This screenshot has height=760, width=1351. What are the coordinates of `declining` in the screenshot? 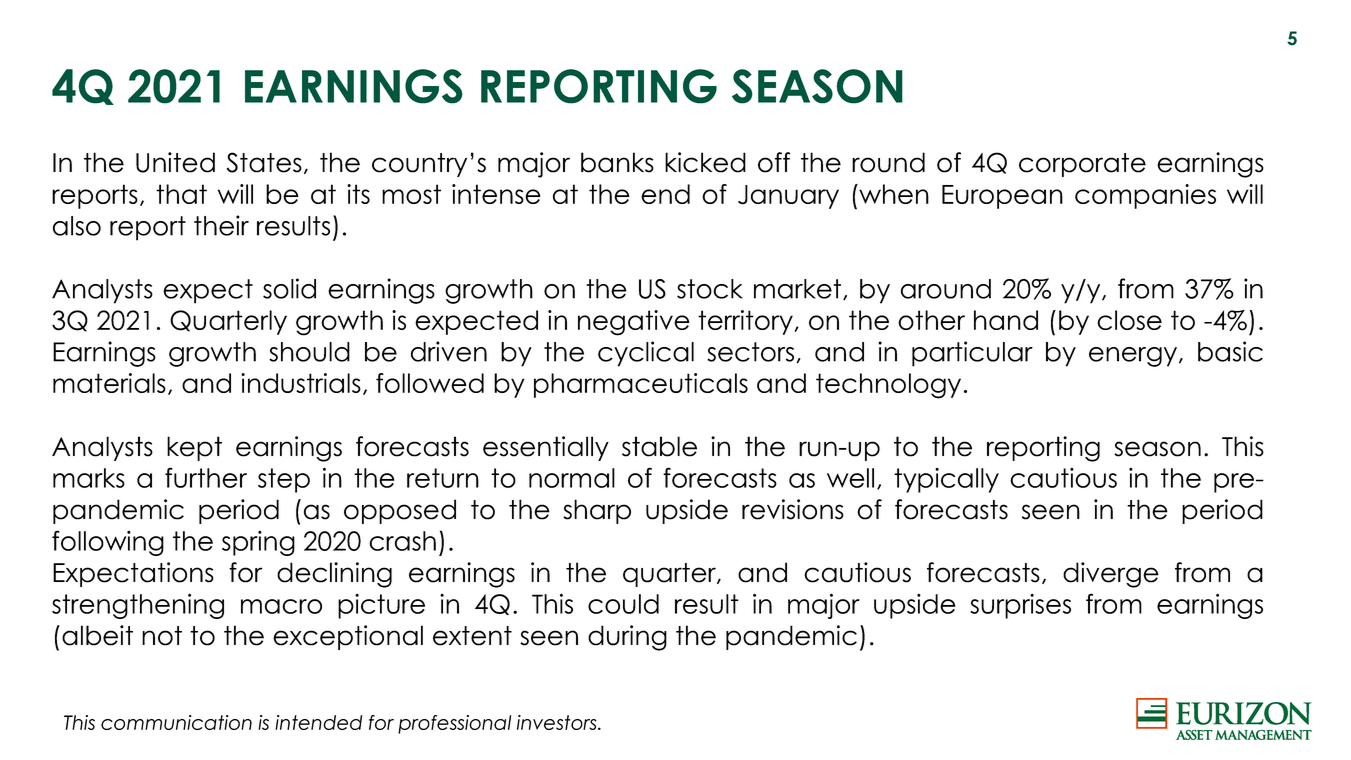 It's located at (334, 575).
